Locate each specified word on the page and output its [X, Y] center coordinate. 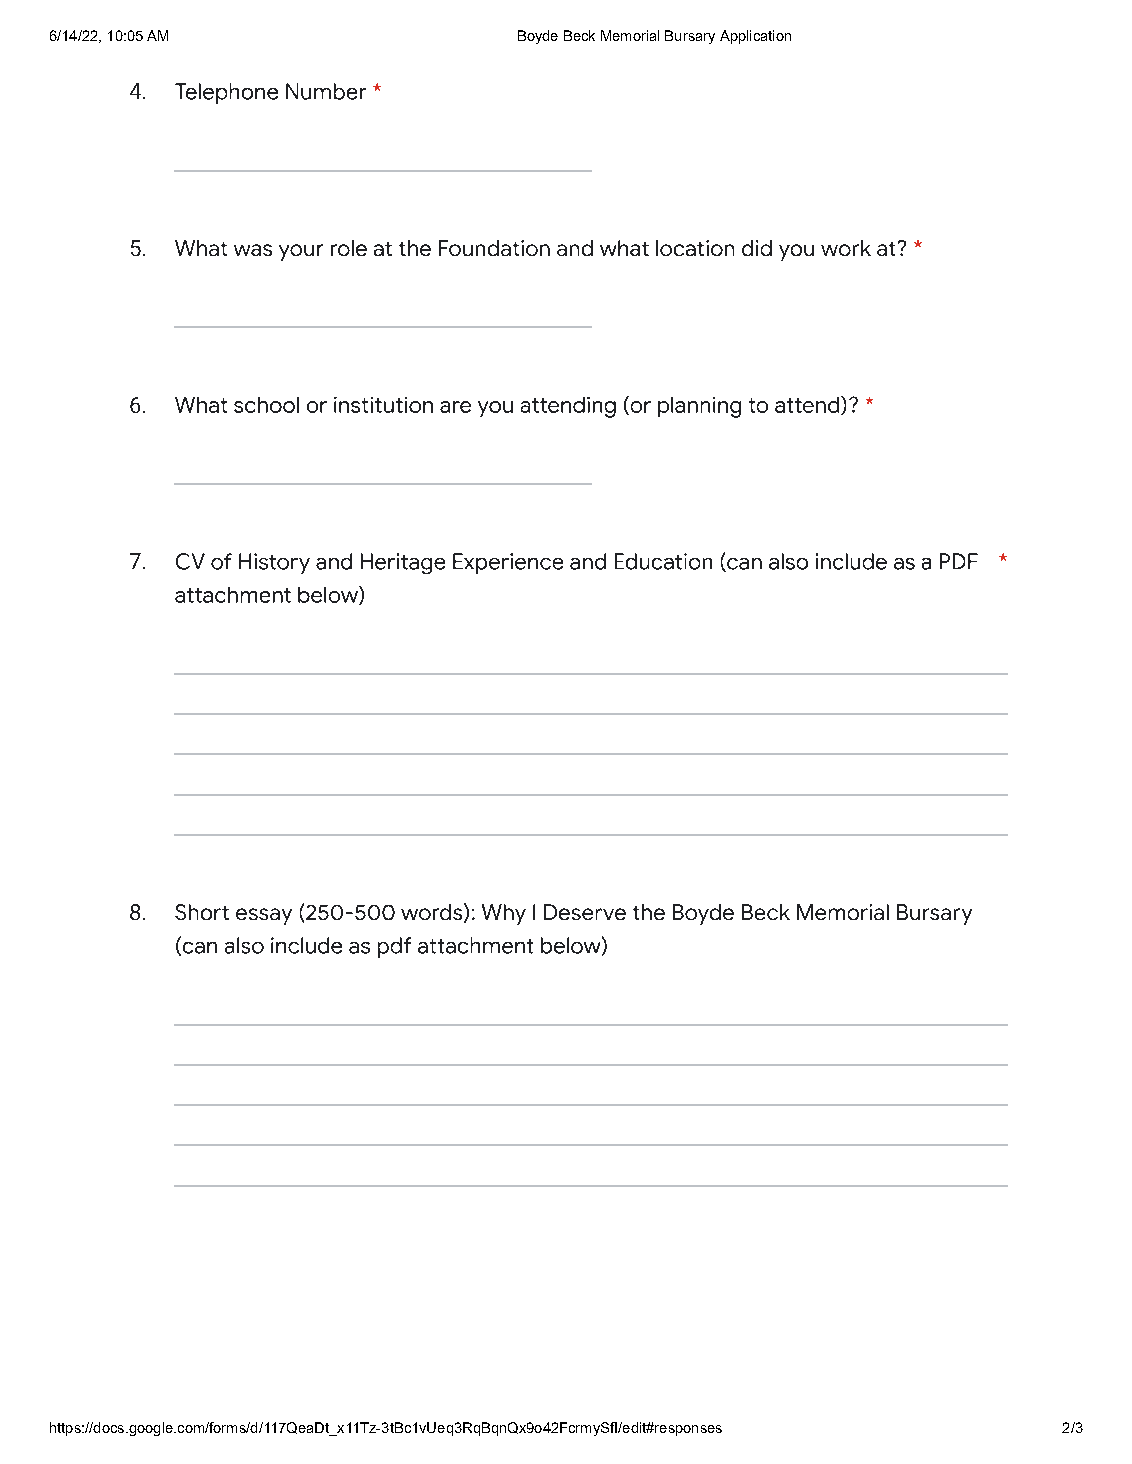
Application [755, 37]
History [274, 563]
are [455, 407]
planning [699, 407]
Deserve [585, 912]
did [757, 248]
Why [504, 914]
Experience [508, 563]
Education [663, 561]
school [266, 405]
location [695, 248]
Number [326, 91]
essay [264, 916]
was [253, 250]
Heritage [403, 563]
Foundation [494, 248]
